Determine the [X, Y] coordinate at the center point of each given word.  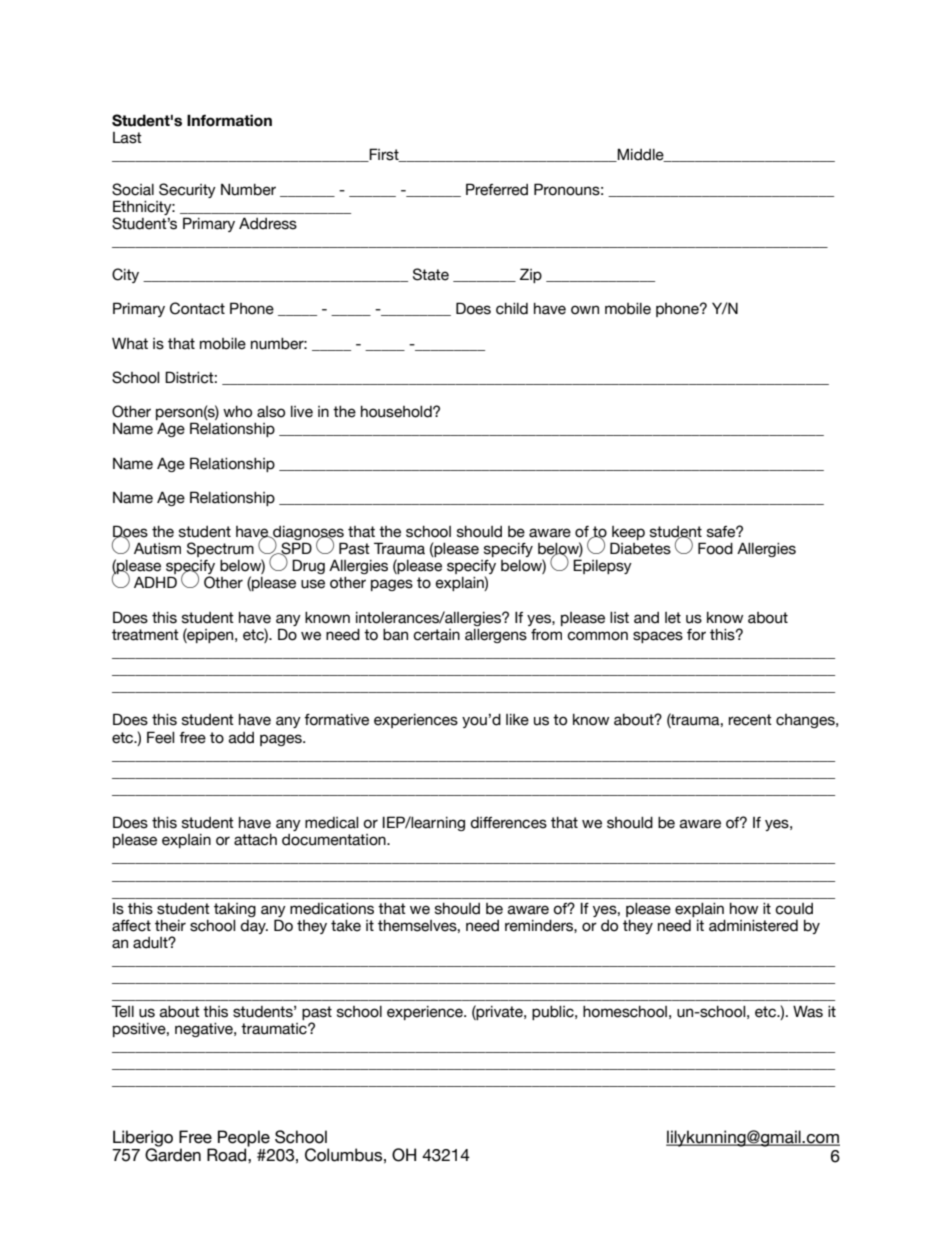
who [237, 412]
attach [255, 840]
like [517, 720]
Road [228, 1155]
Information [229, 120]
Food [715, 548]
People [244, 1139]
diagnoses [308, 534]
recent [750, 720]
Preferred [497, 189]
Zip [531, 275]
